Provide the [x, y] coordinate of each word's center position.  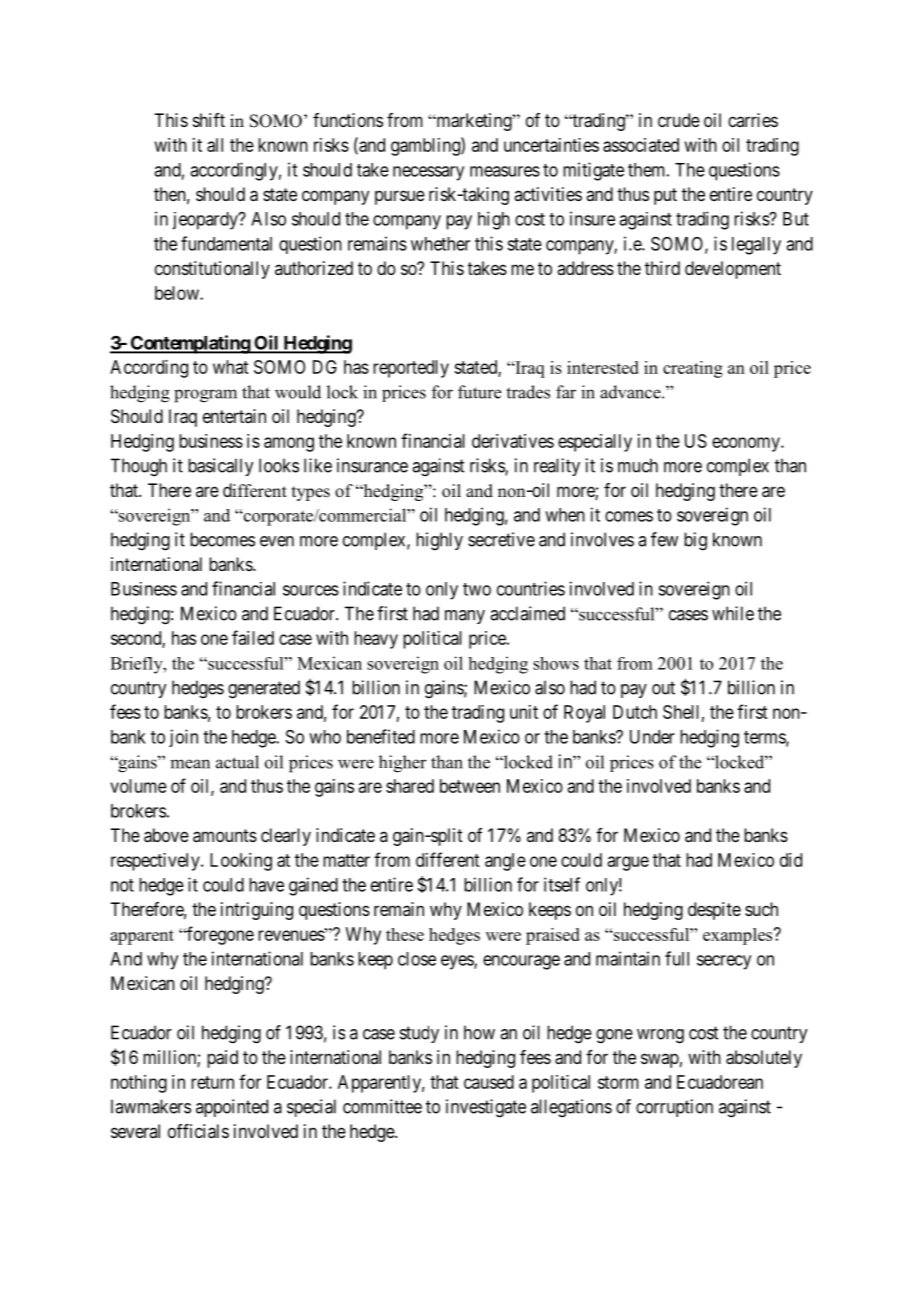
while [733, 613]
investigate [486, 1108]
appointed [232, 1108]
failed [253, 637]
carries [753, 120]
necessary [428, 173]
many [465, 617]
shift [209, 120]
